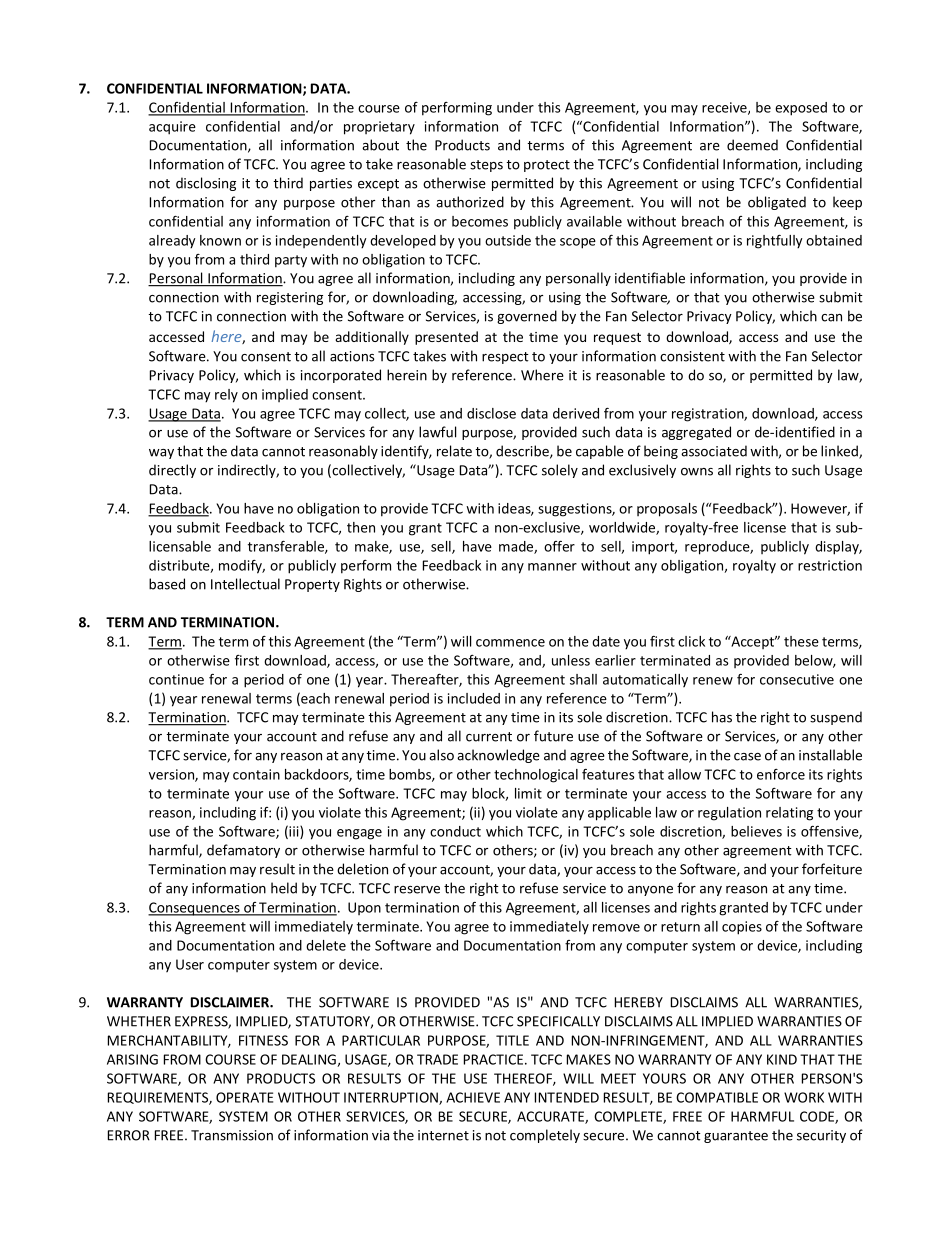 The image size is (952, 1233). I want to click on associated, so click(714, 451).
